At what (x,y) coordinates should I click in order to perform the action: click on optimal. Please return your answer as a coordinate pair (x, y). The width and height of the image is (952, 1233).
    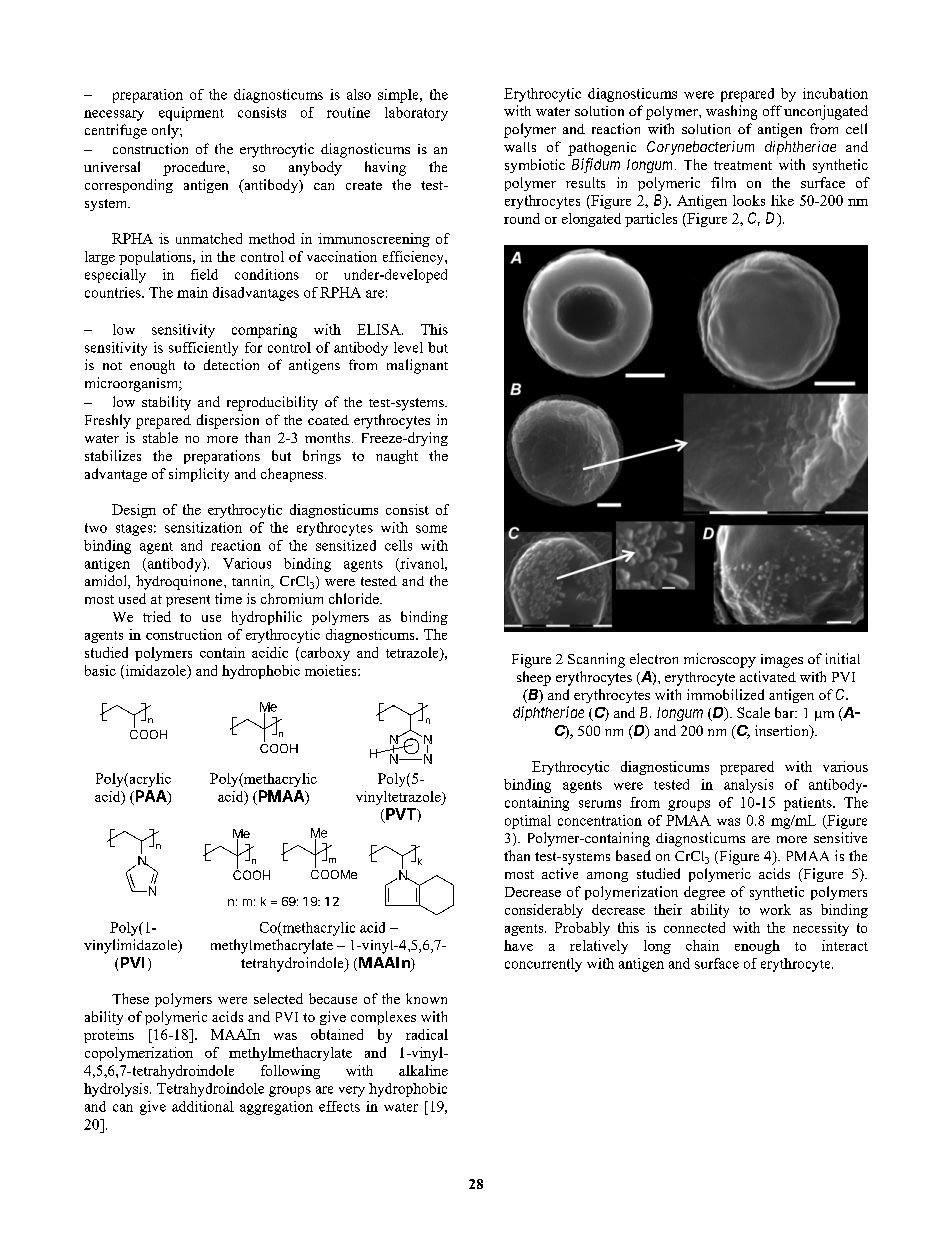
    Looking at the image, I should click on (528, 822).
